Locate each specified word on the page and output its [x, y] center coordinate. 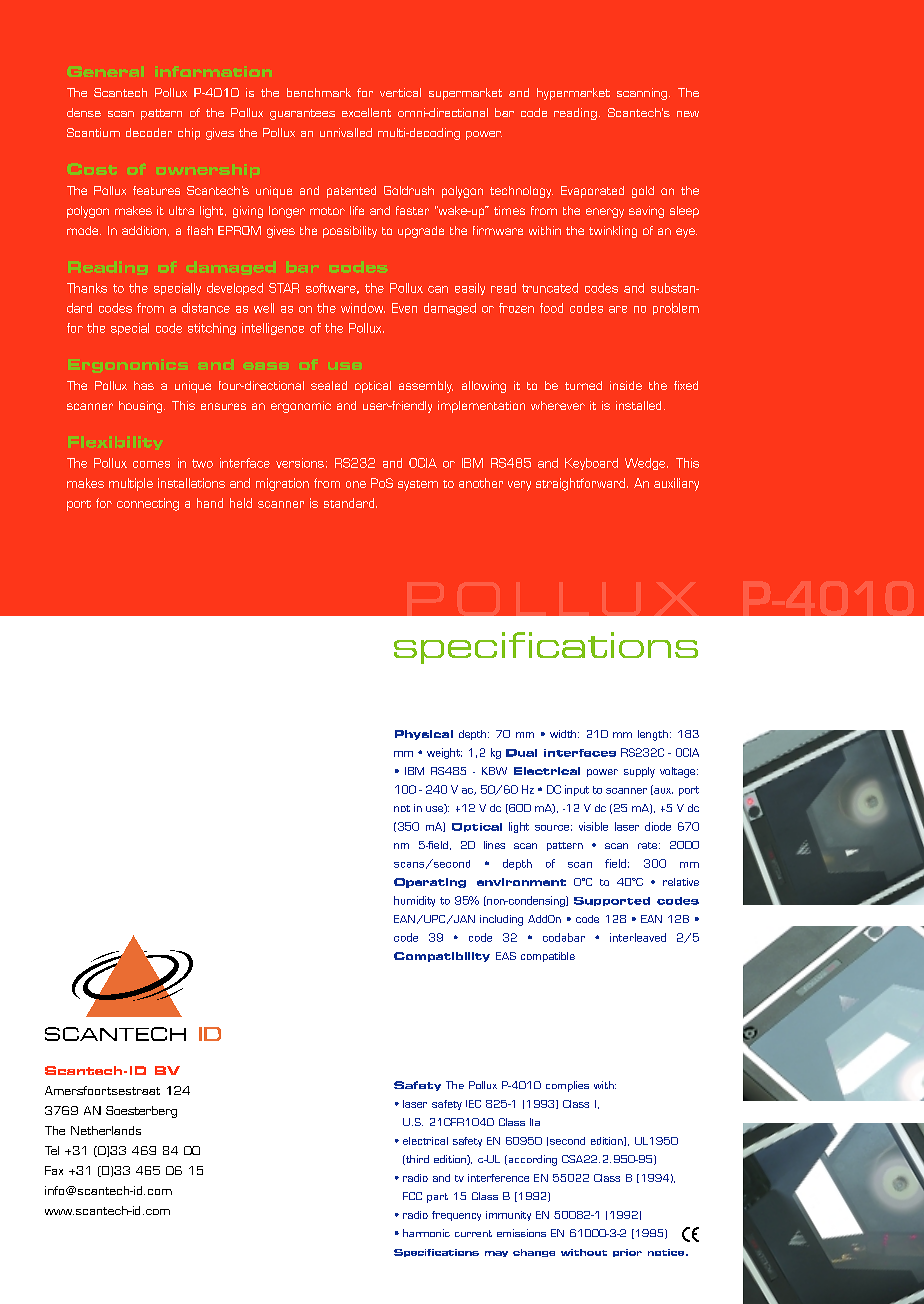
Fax [54, 1170]
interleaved [638, 937]
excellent [366, 112]
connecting [148, 504]
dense [84, 112]
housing [140, 407]
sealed [329, 385]
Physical [424, 735]
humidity [414, 901]
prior [627, 1253]
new [688, 114]
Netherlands [106, 1130]
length [653, 735]
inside [626, 385]
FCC [412, 1196]
